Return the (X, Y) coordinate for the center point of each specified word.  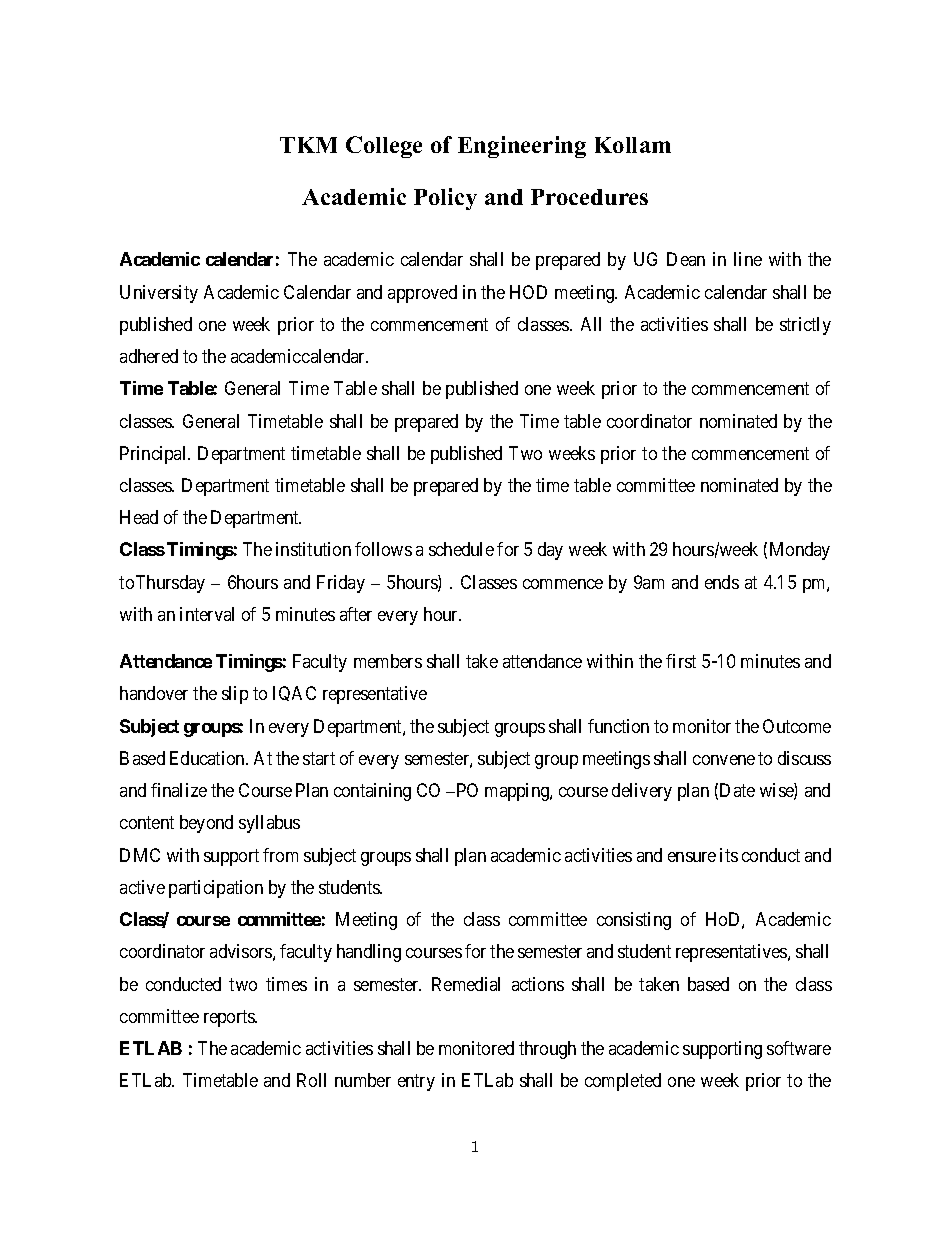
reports (230, 1018)
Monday (800, 551)
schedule (461, 549)
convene (724, 760)
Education (208, 758)
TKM (308, 145)
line (748, 259)
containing (372, 792)
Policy (445, 199)
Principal (154, 455)
